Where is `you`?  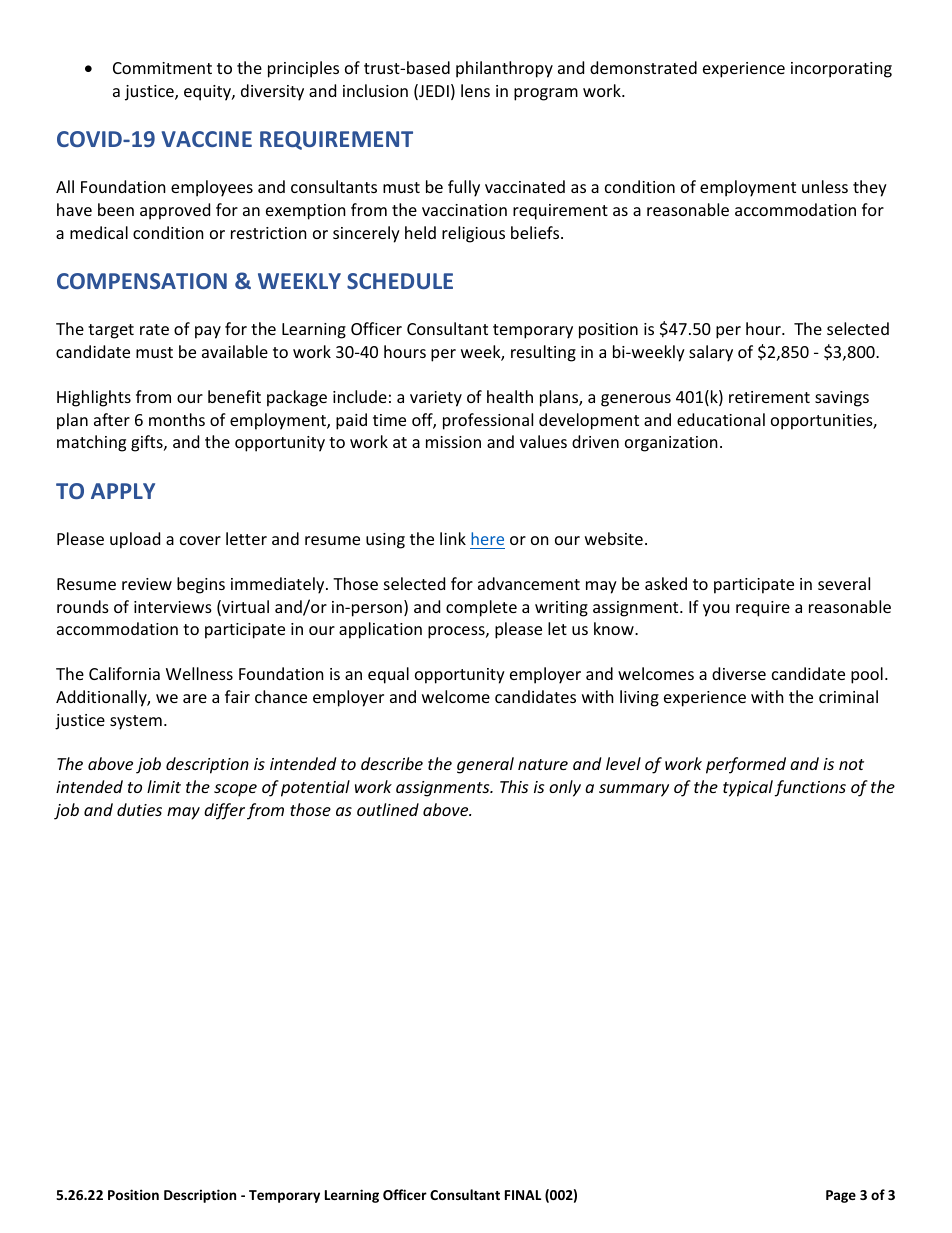 you is located at coordinates (716, 610).
